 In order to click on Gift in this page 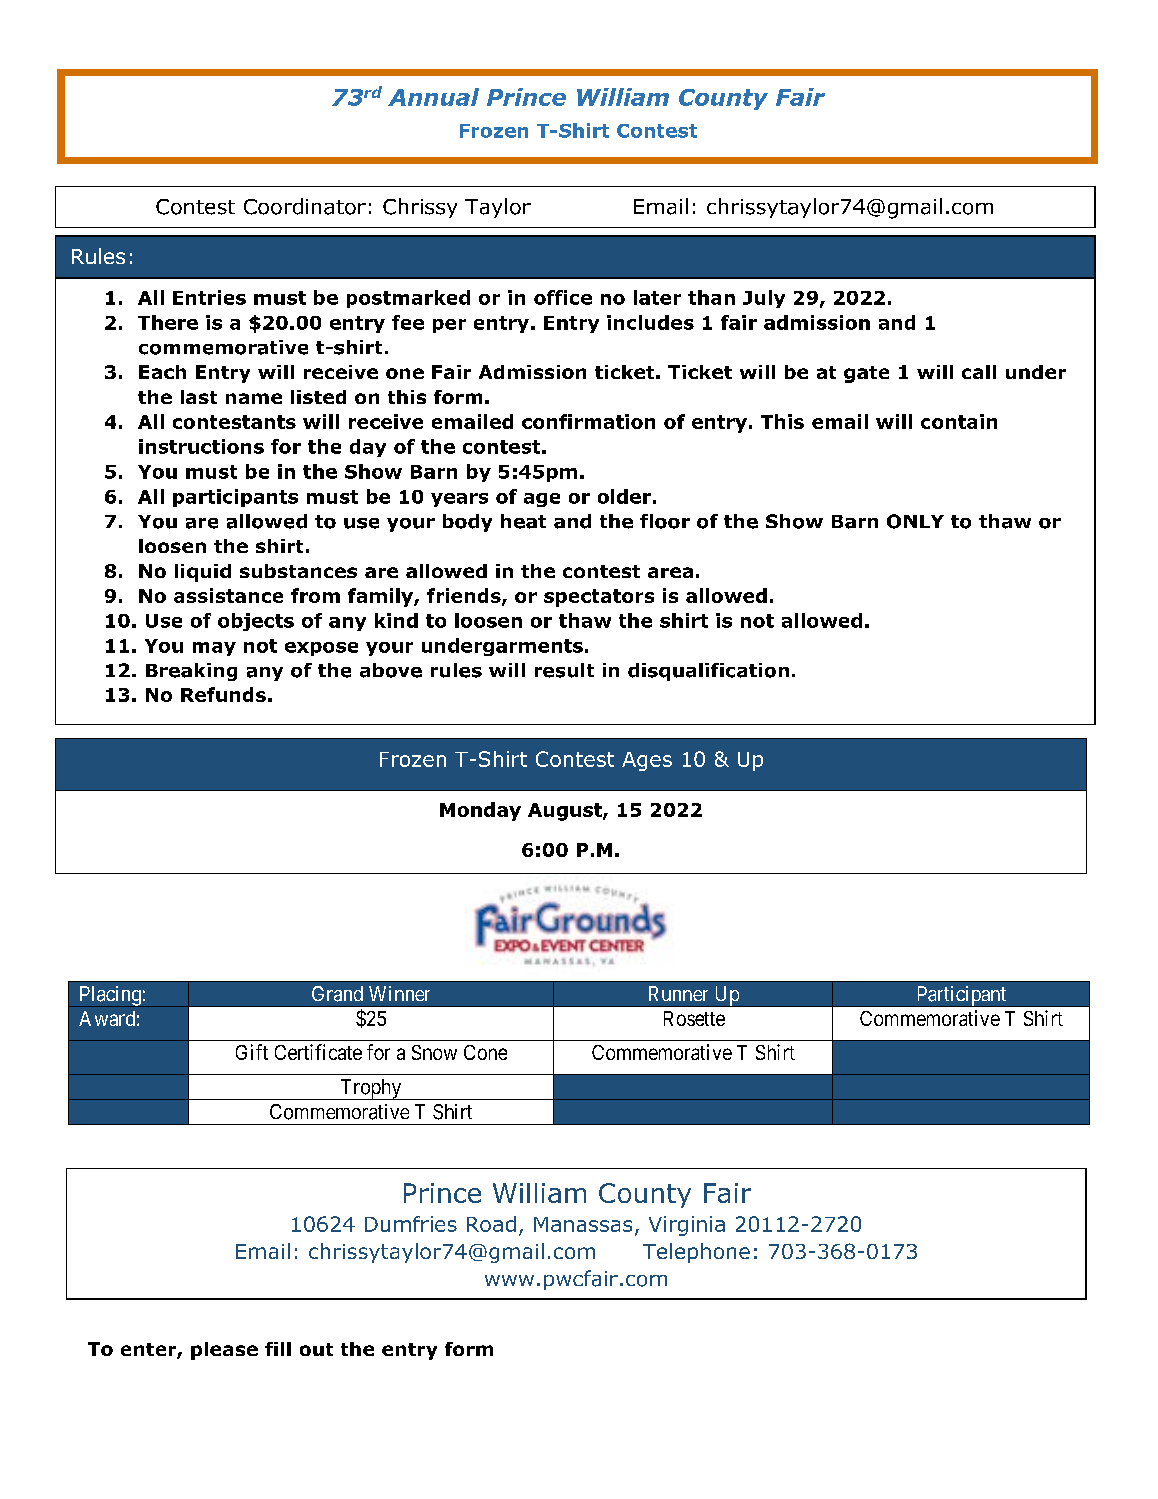, I will do `click(252, 1052)`.
